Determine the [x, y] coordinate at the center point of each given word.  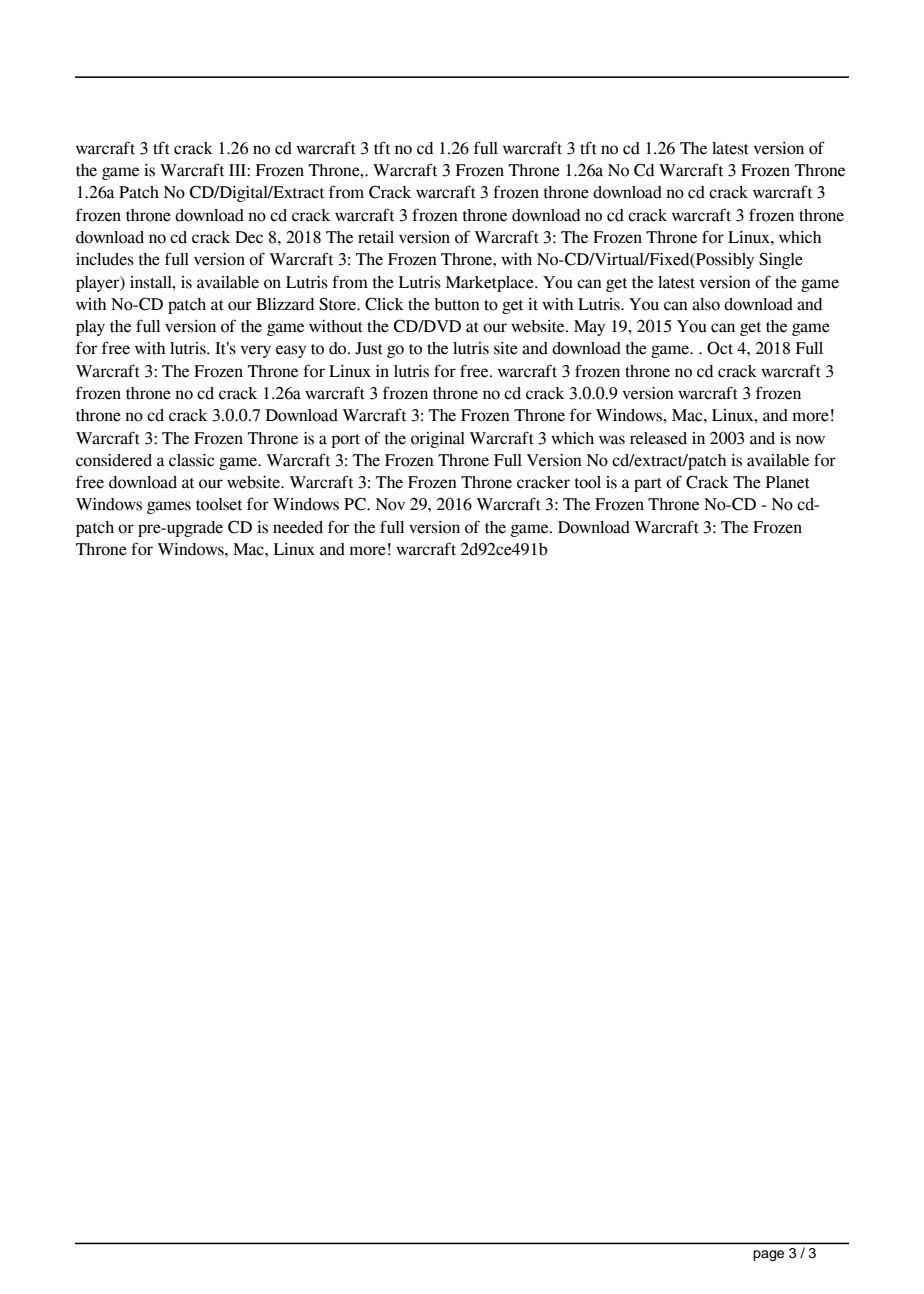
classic [191, 460]
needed [298, 527]
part [648, 485]
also [706, 304]
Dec [249, 237]
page [768, 1255]
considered [114, 460]
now [810, 440]
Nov [390, 504]
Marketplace [491, 284]
